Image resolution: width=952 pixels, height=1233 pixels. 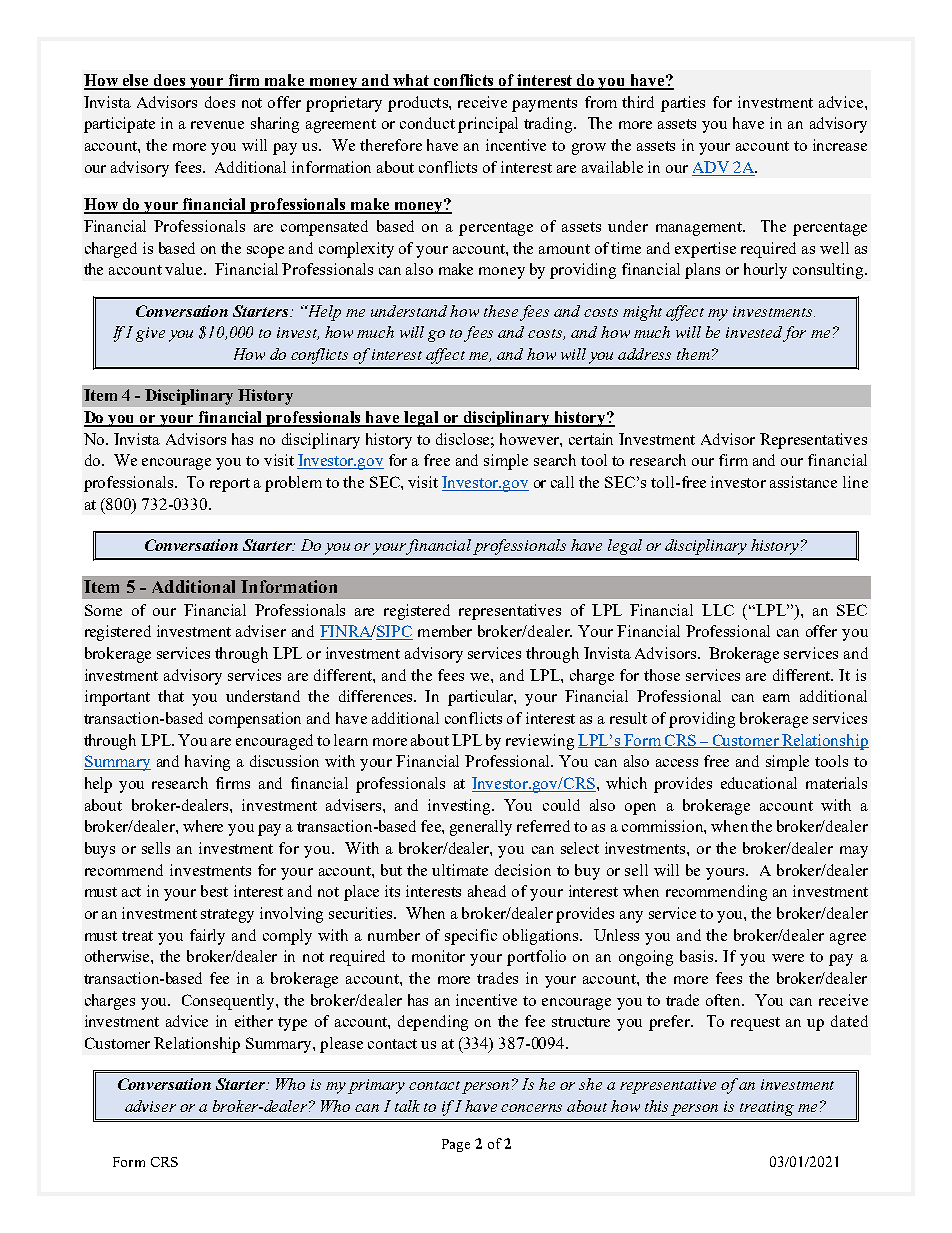 I want to click on either, so click(x=254, y=1021).
